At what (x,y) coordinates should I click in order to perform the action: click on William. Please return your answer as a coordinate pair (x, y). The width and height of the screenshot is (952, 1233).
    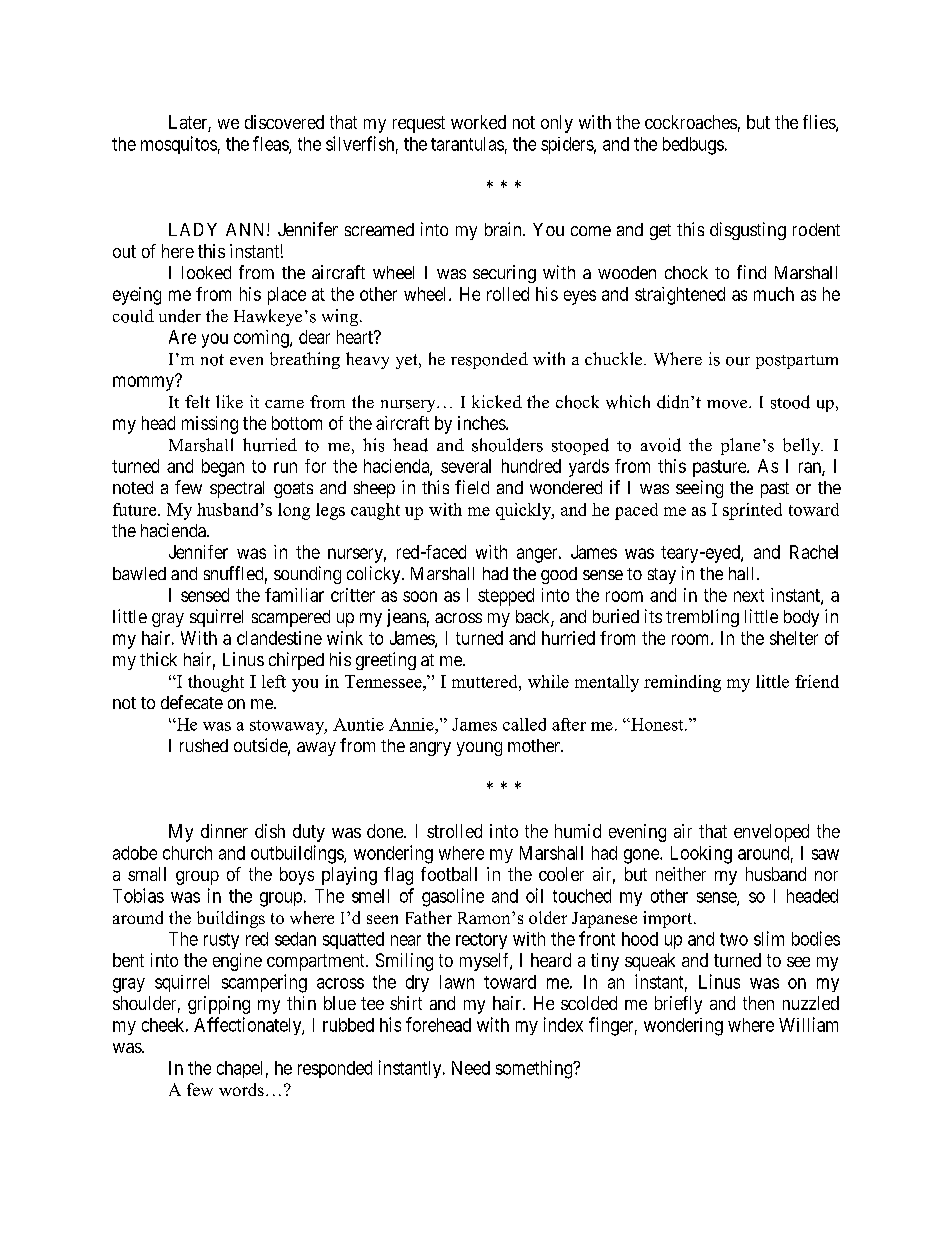
    Looking at the image, I should click on (808, 1024).
